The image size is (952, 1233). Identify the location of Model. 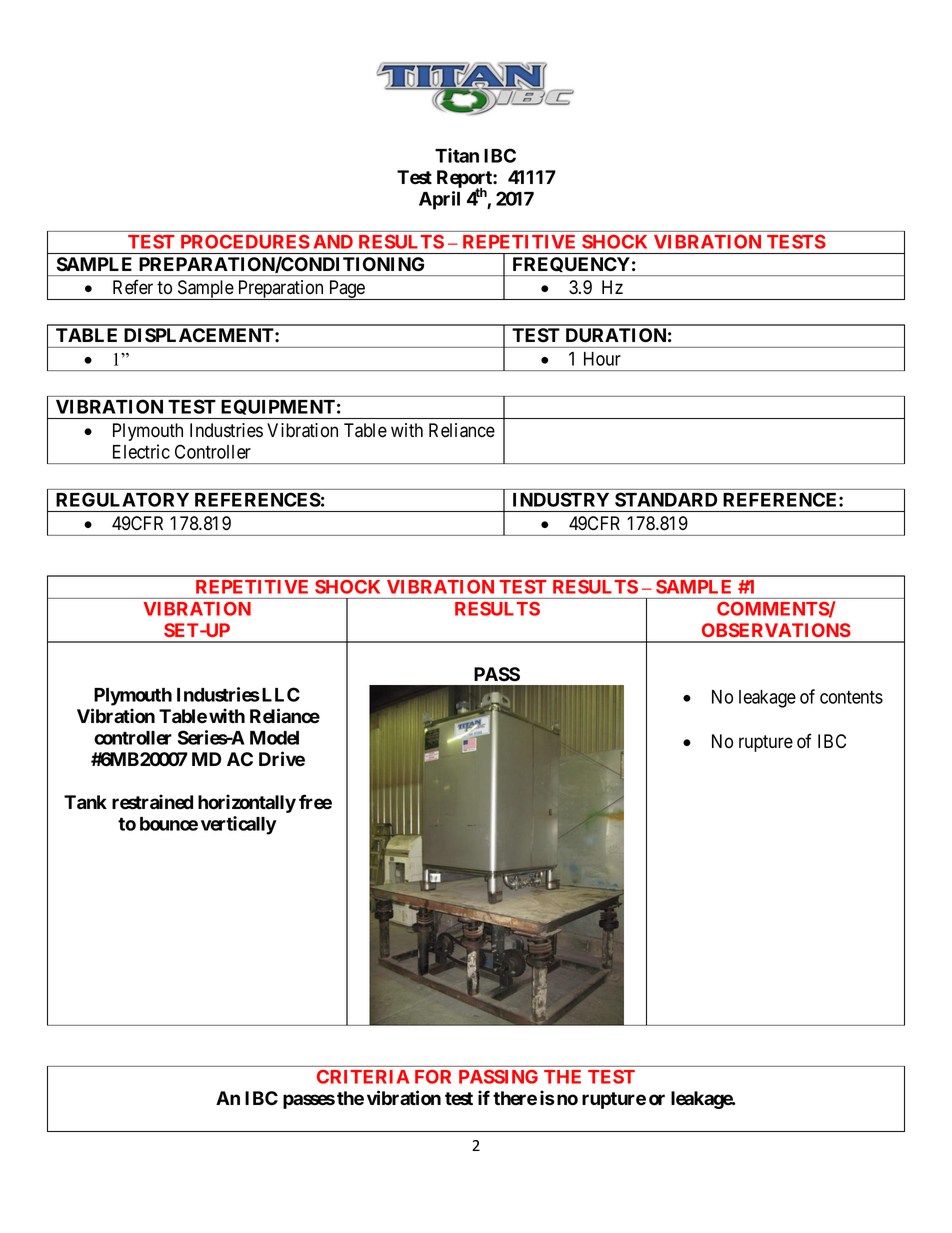
(274, 738).
